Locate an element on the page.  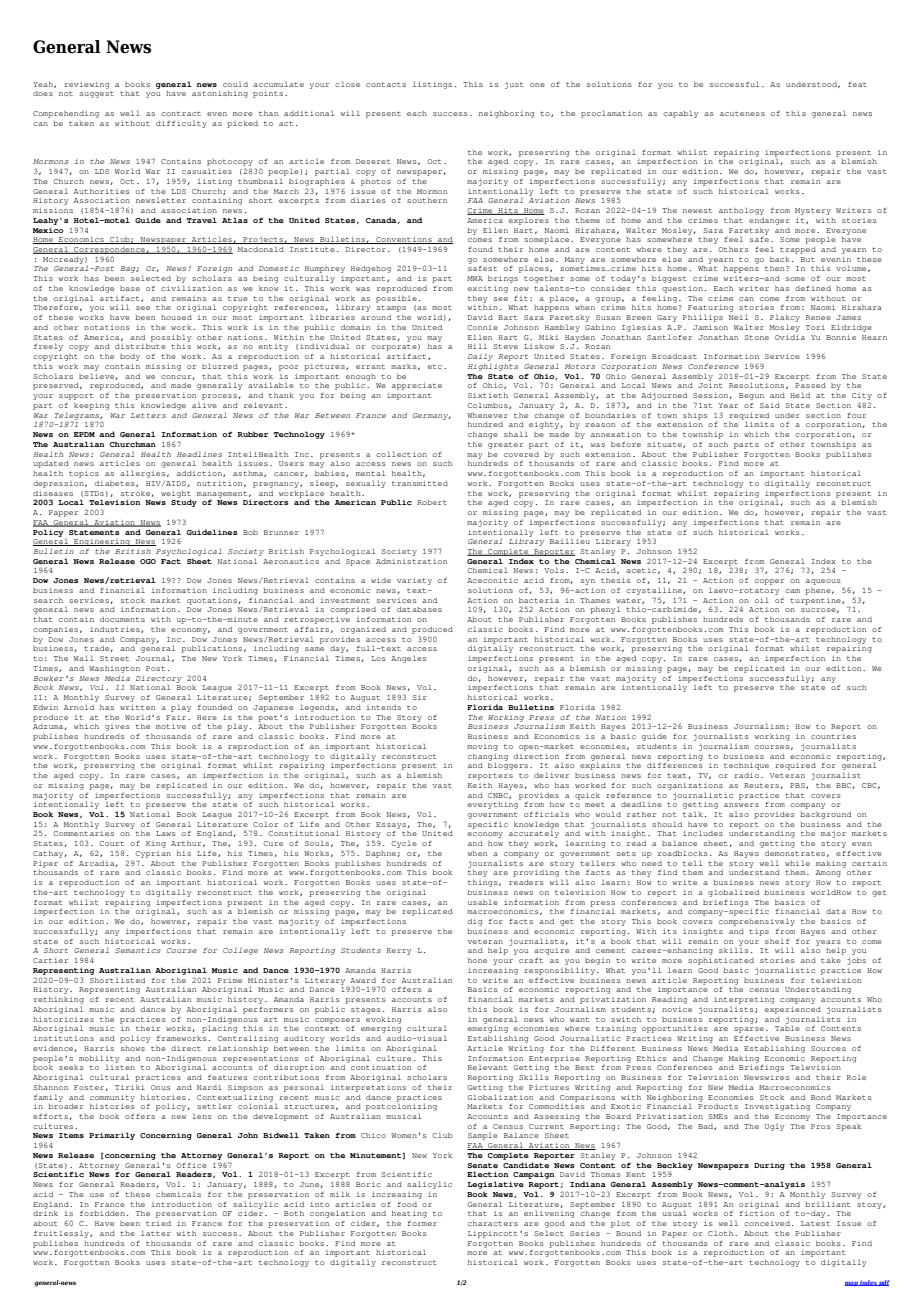
Study is located at coordinates (184, 502).
